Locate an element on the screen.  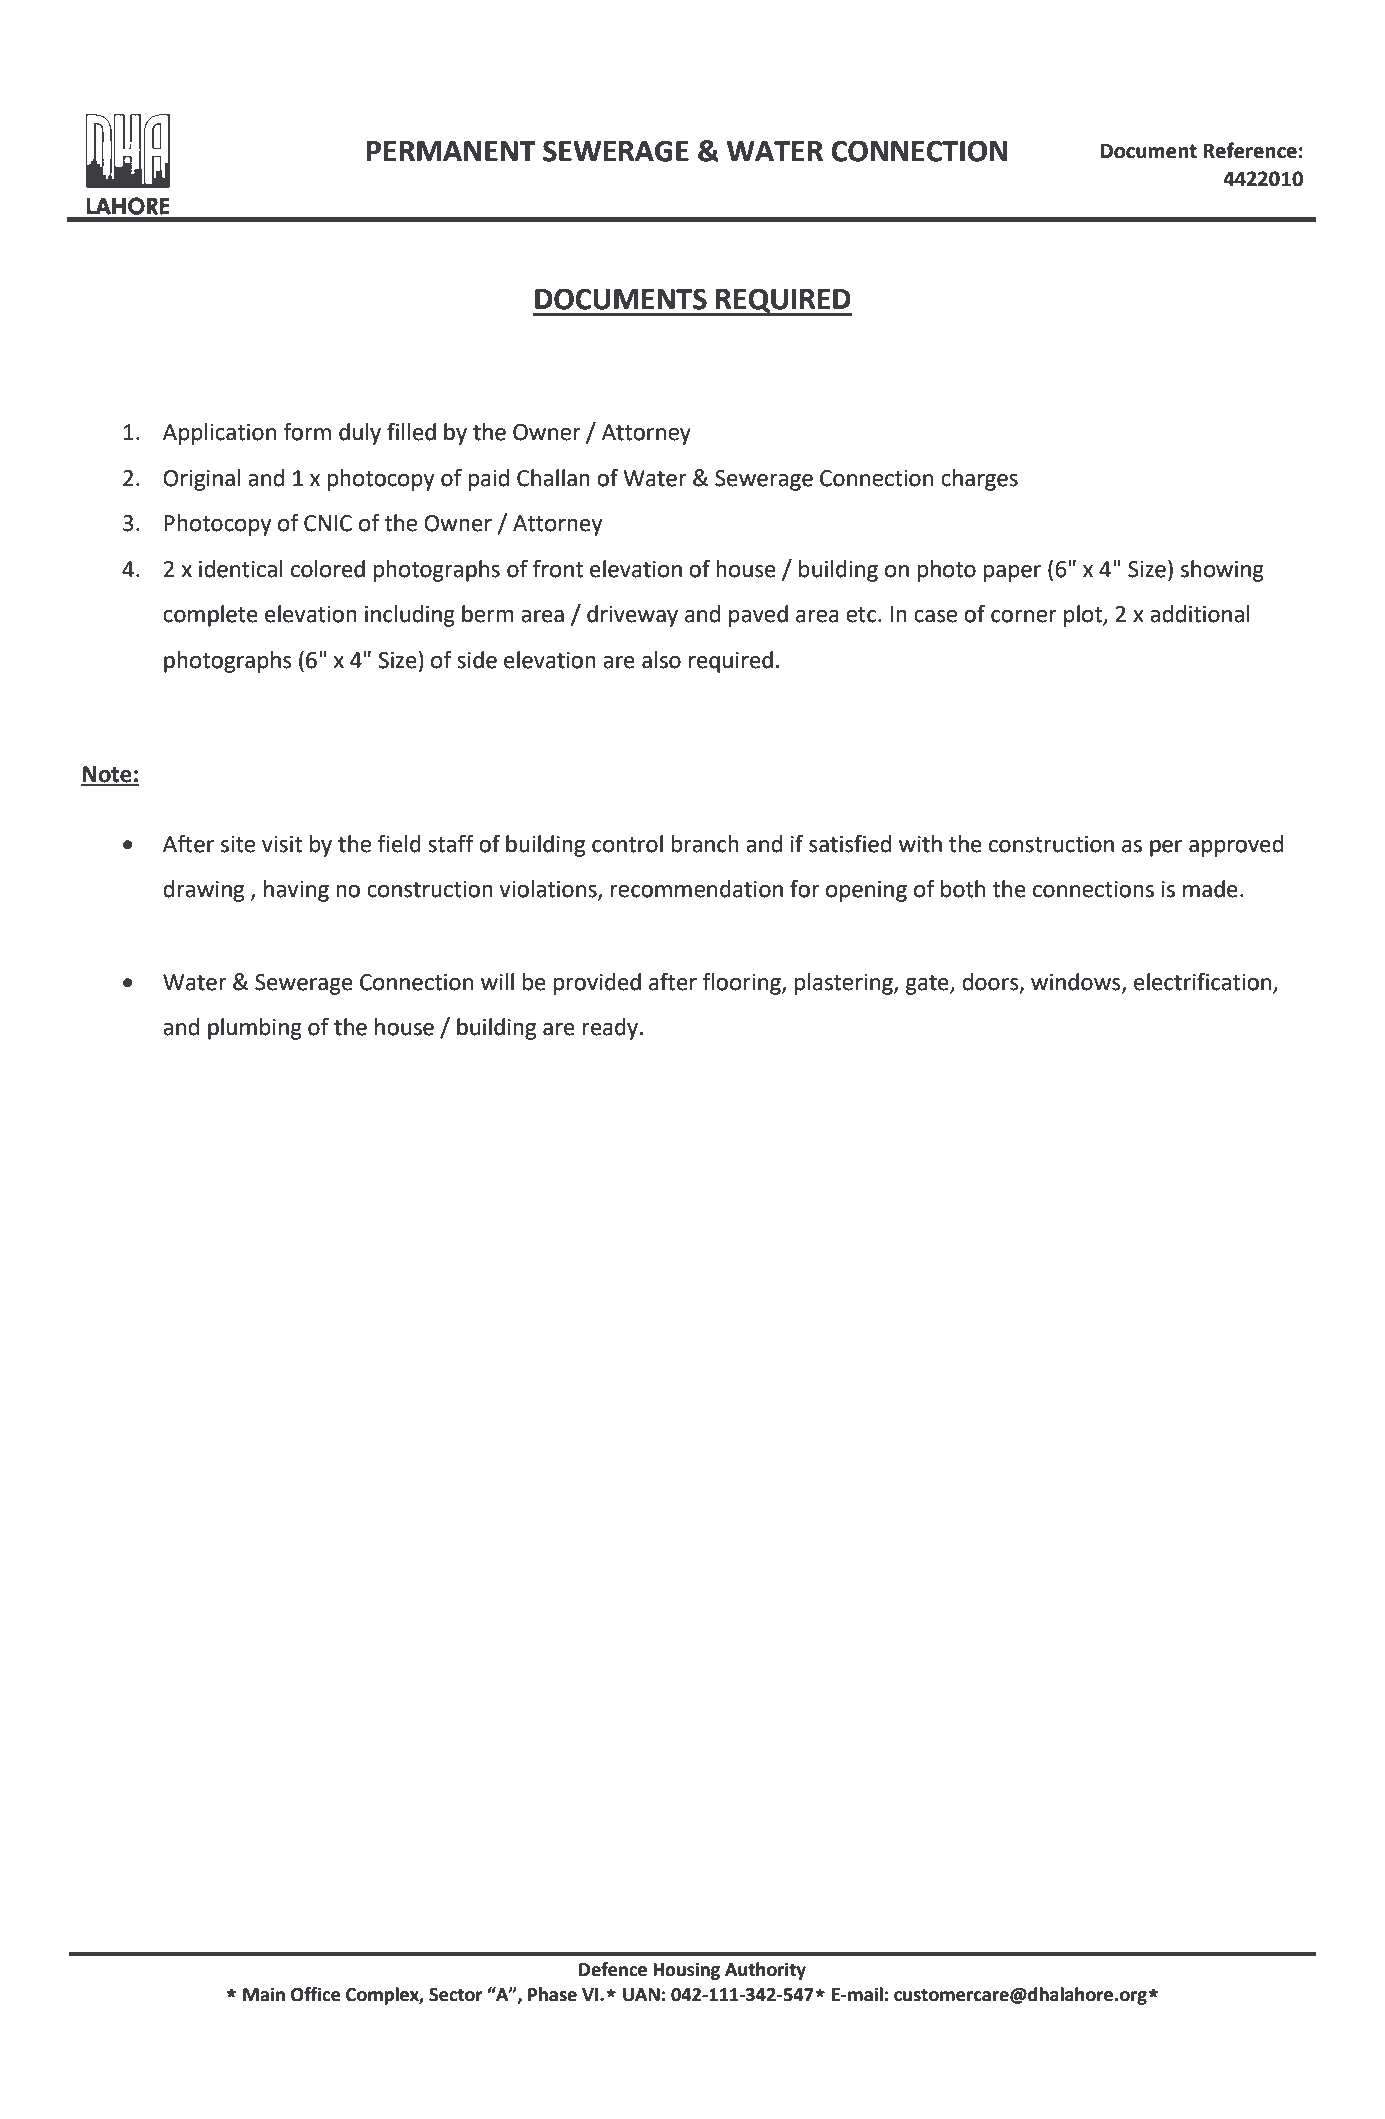
colored is located at coordinates (328, 569).
